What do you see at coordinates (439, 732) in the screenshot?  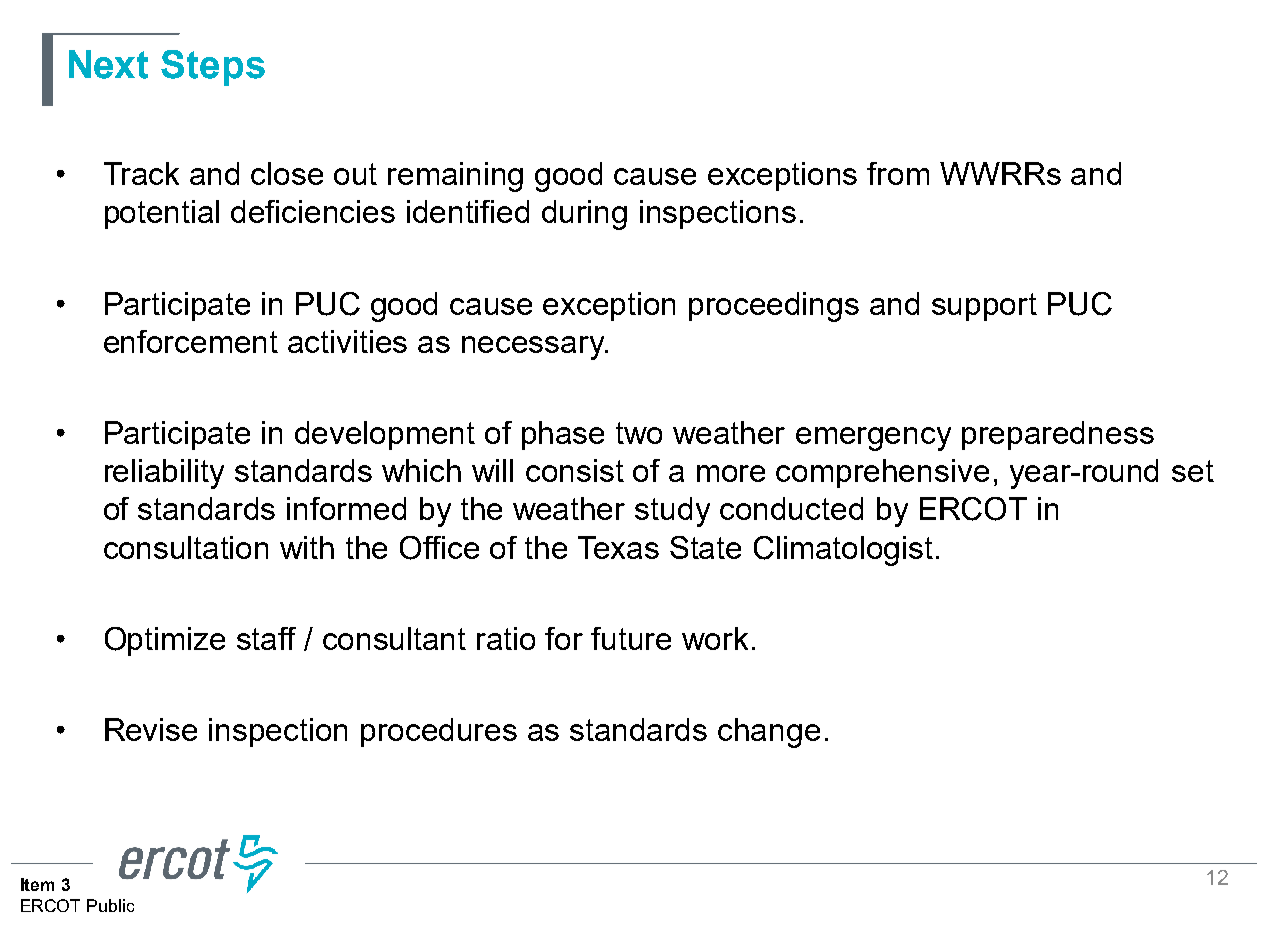 I see `procedures` at bounding box center [439, 732].
